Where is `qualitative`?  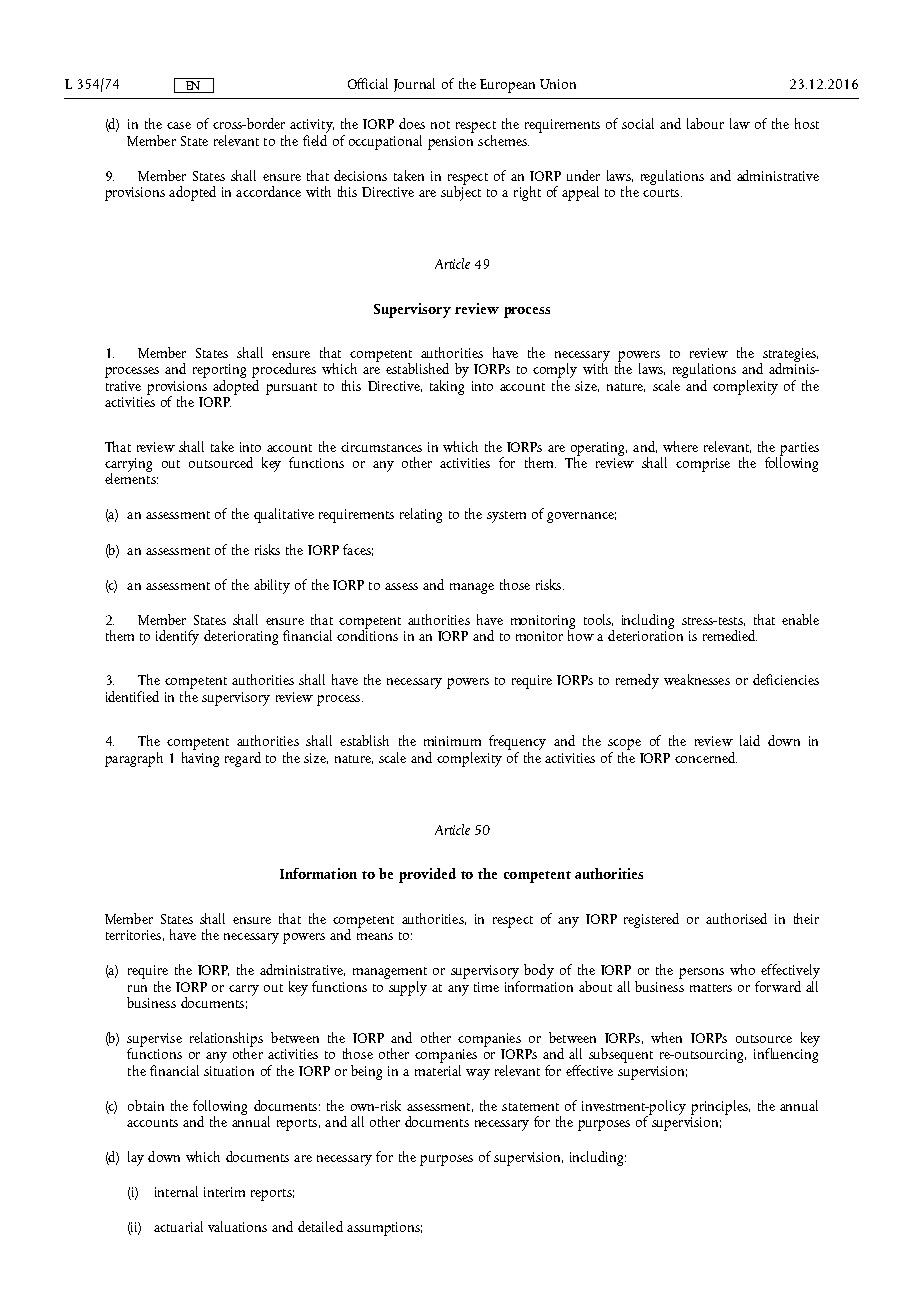
qualitative is located at coordinates (284, 515).
